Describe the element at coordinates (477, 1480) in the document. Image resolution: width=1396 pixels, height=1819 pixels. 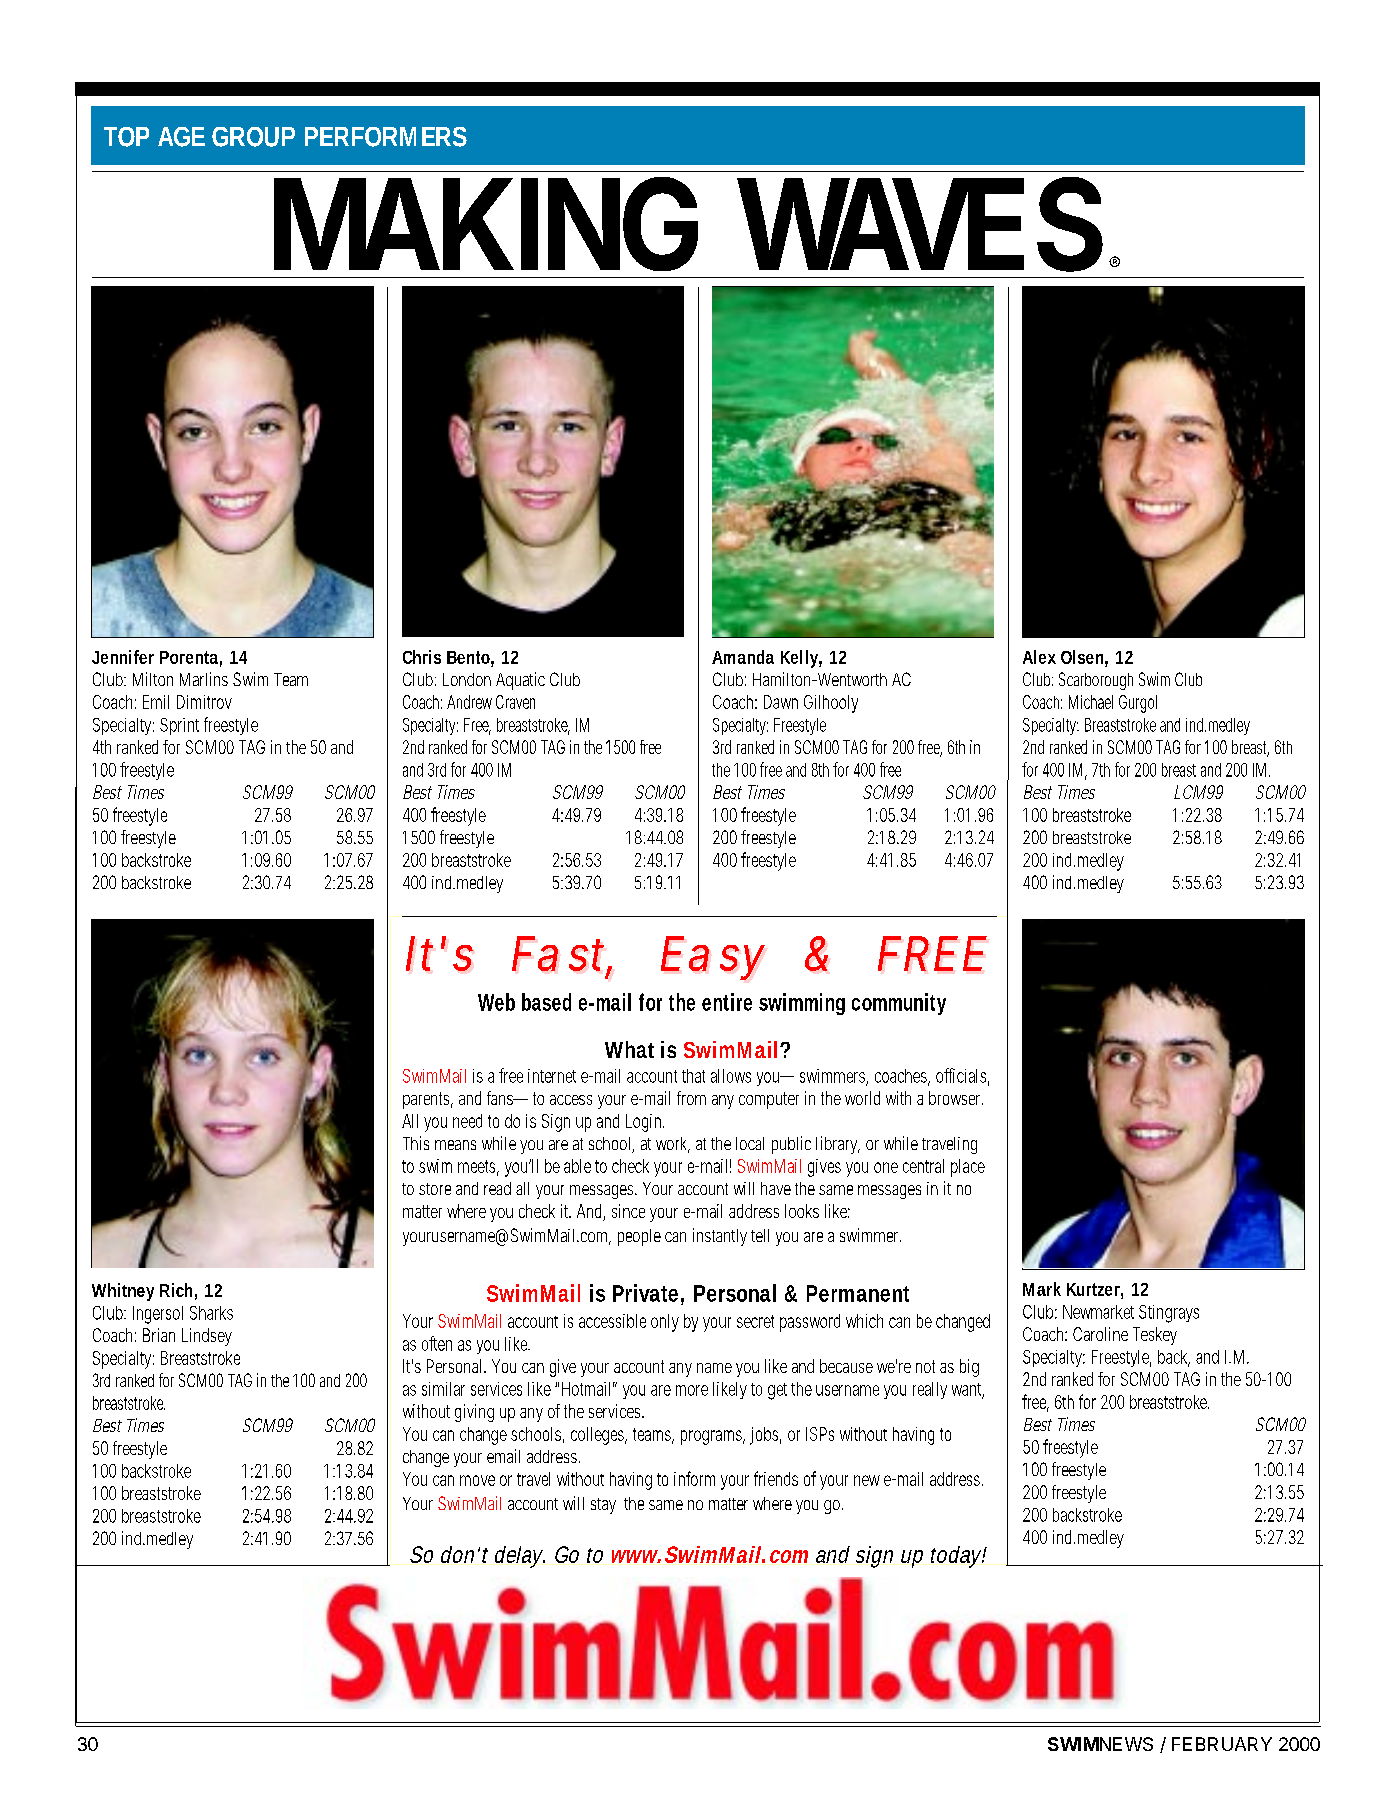
I see `move` at that location.
